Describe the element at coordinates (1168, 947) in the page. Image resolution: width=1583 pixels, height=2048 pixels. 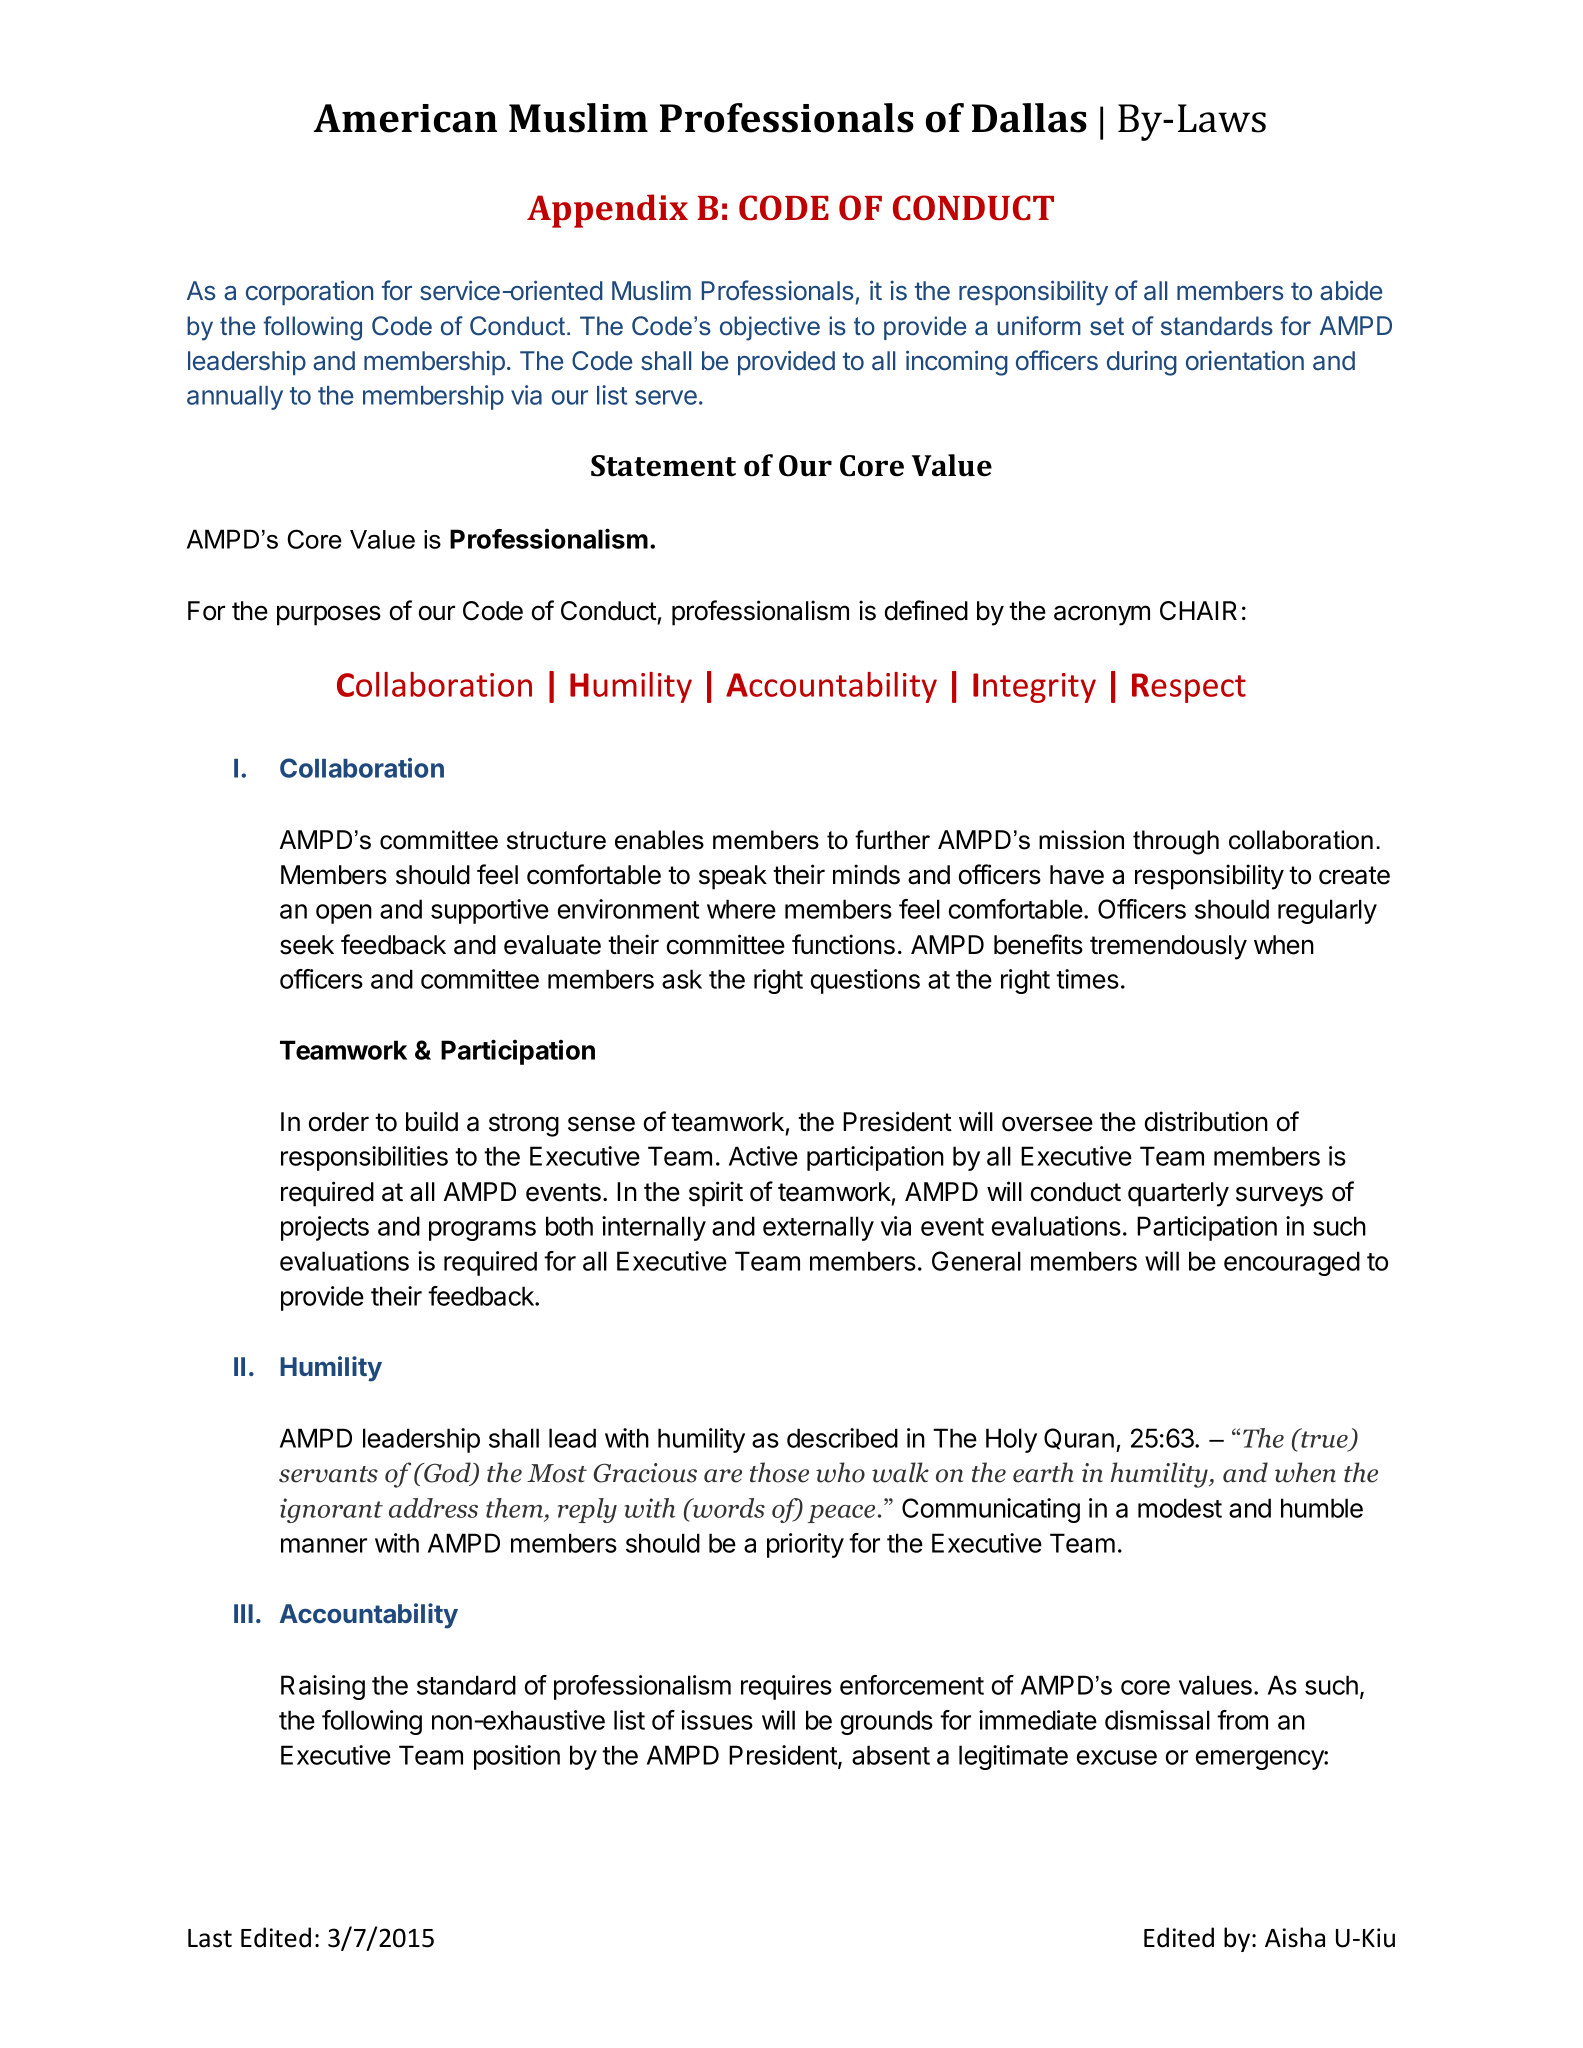
I see `tremendously` at that location.
